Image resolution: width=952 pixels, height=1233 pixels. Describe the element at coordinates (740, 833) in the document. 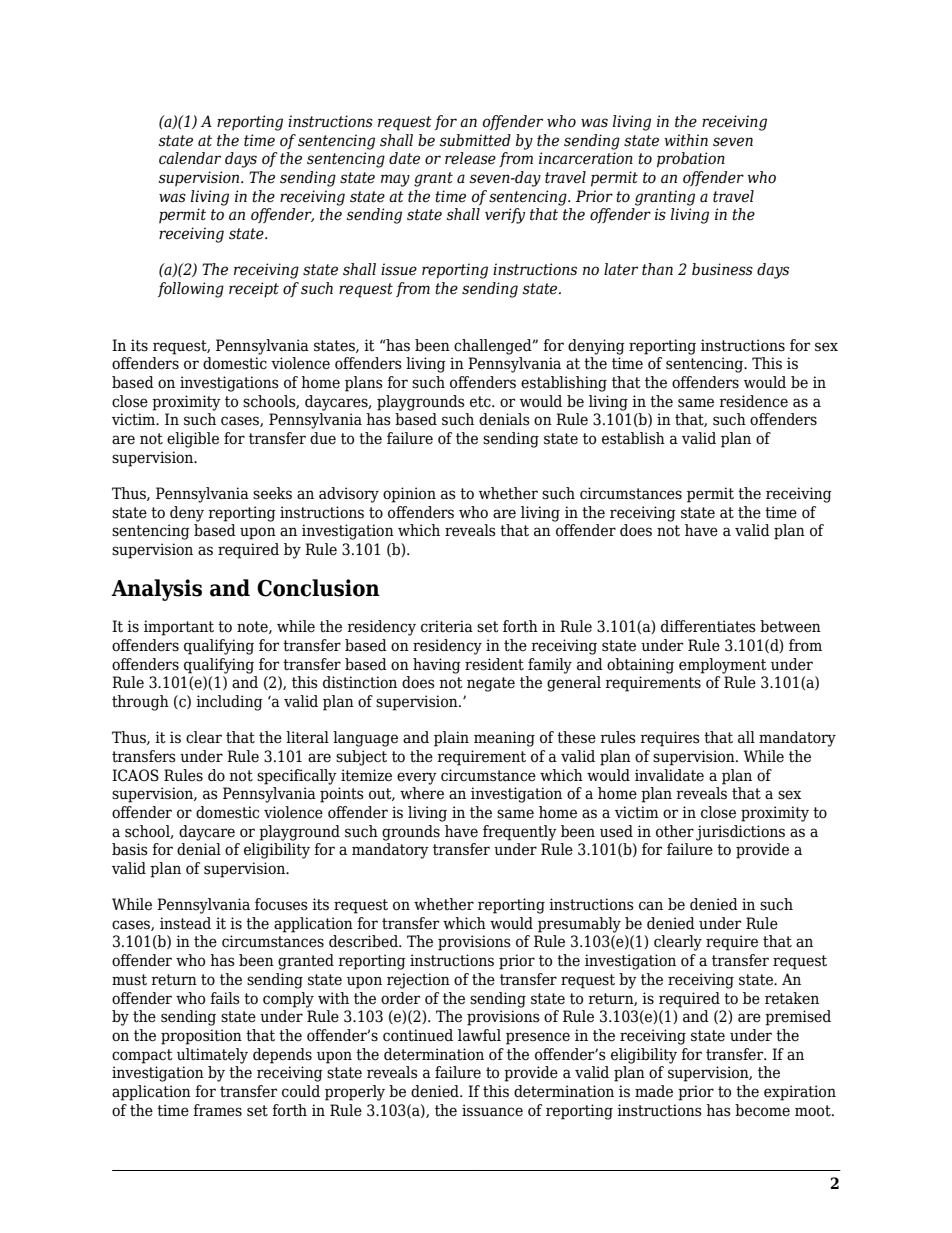

I see `jurisdictions` at that location.
